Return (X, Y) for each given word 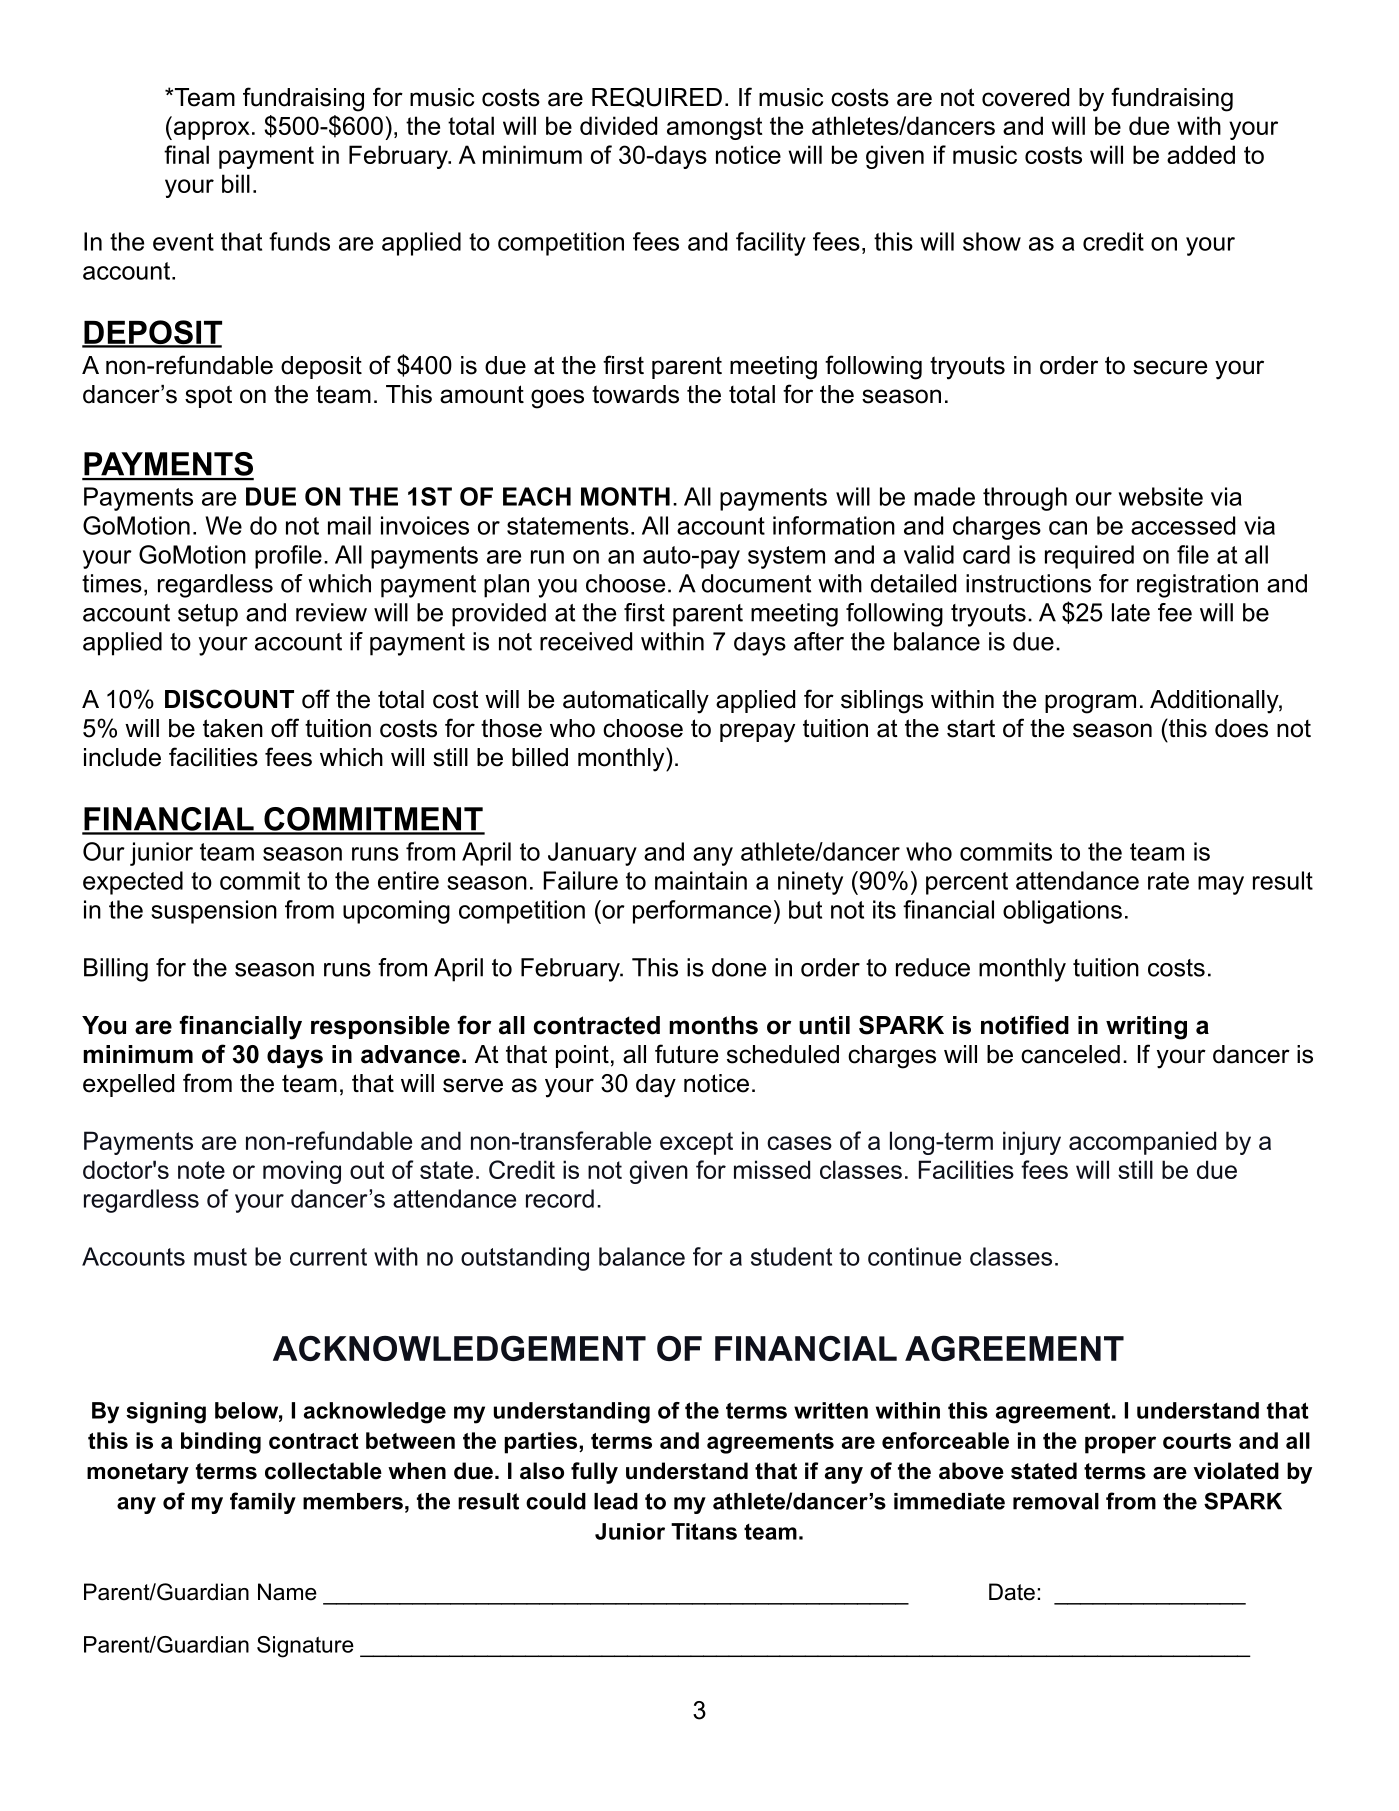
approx (210, 130)
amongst (714, 128)
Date (1012, 1592)
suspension (214, 912)
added (1201, 154)
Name (287, 1592)
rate (1168, 881)
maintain (701, 880)
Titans (704, 1531)
